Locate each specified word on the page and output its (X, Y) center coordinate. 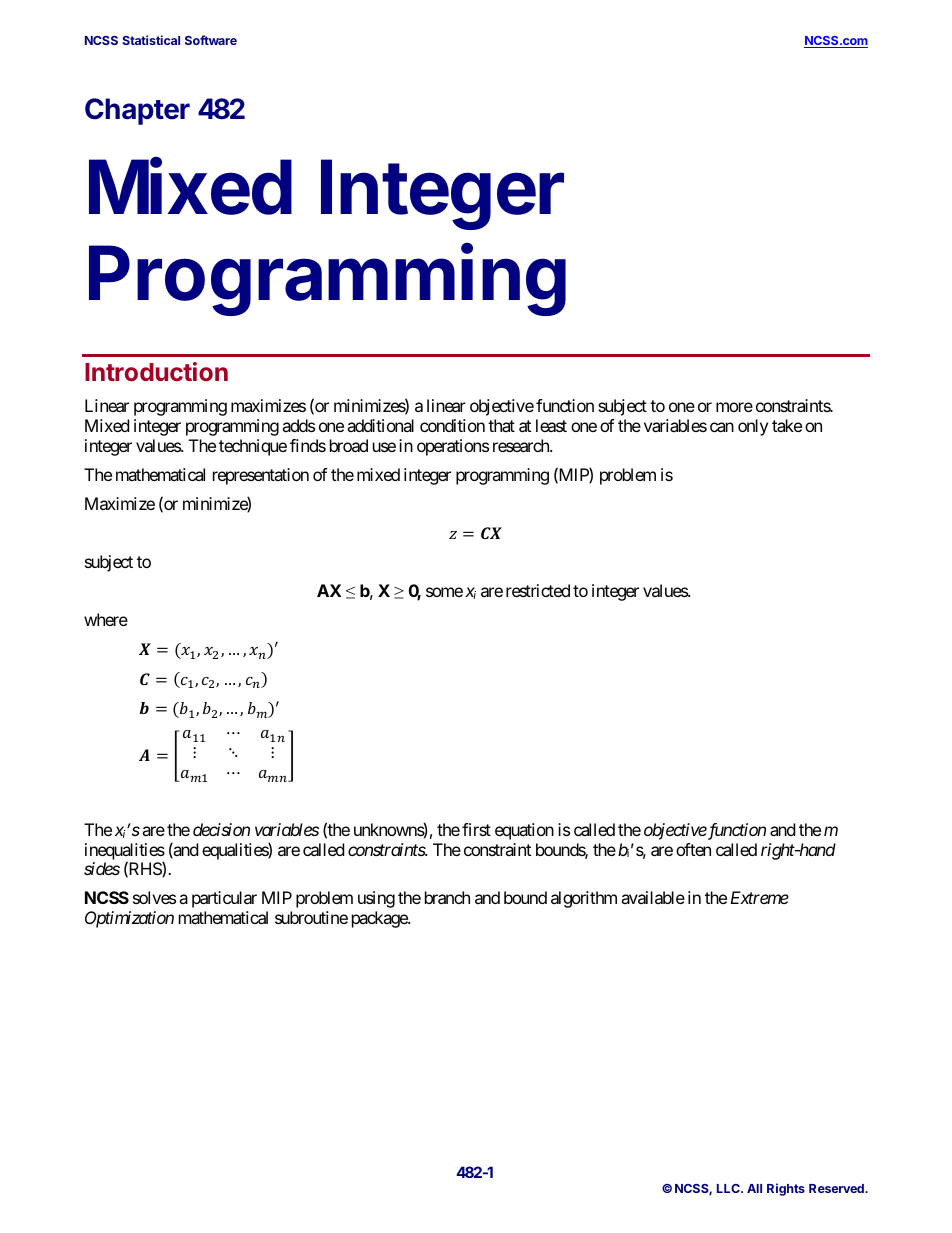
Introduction (156, 371)
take (787, 425)
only (753, 427)
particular (224, 899)
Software (211, 40)
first (476, 829)
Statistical (151, 40)
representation (261, 476)
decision (221, 829)
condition (452, 425)
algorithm (584, 899)
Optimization (129, 919)
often (693, 849)
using (376, 899)
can (722, 427)
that (501, 425)
